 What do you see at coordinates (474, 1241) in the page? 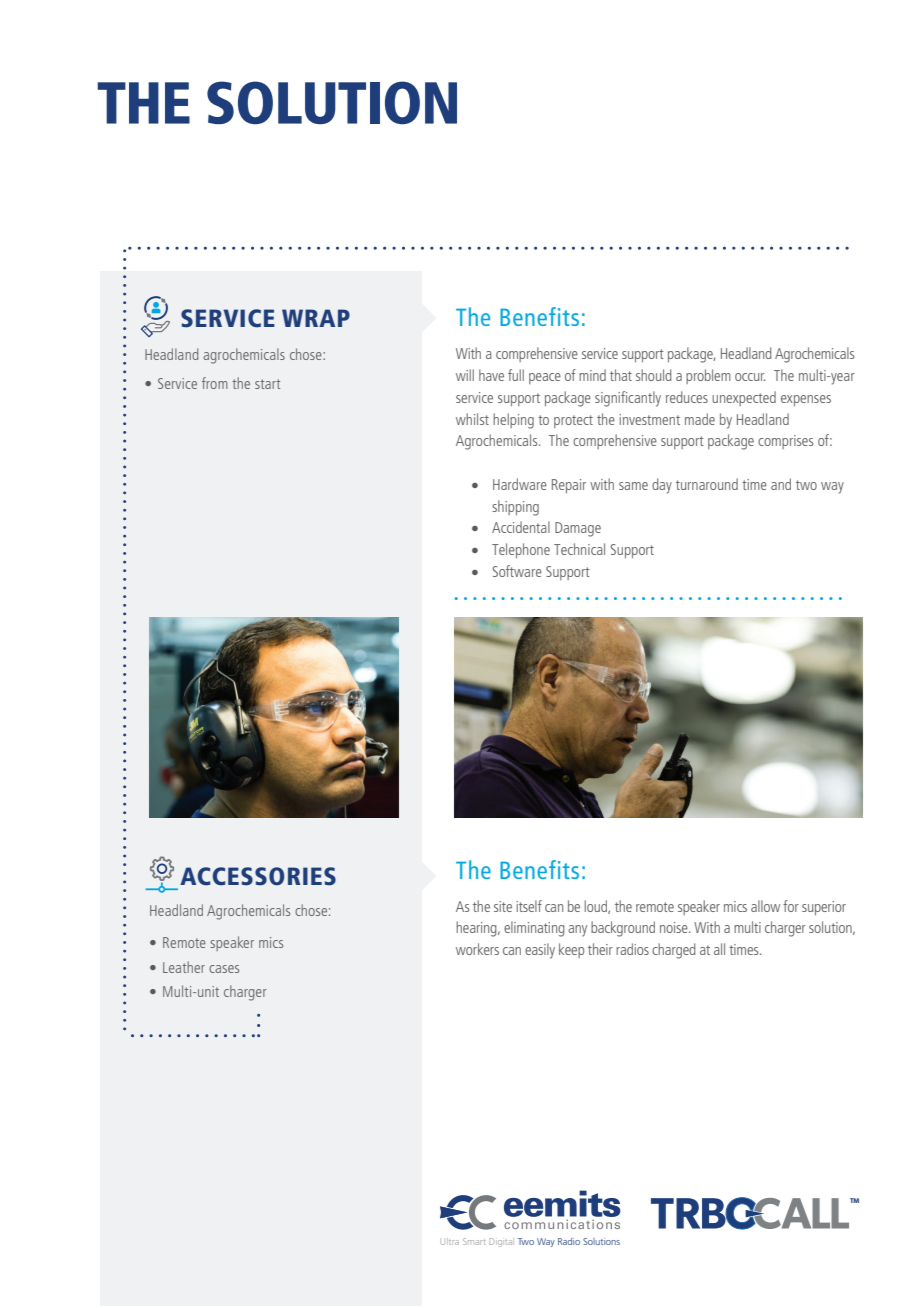
I see `Smart` at bounding box center [474, 1241].
